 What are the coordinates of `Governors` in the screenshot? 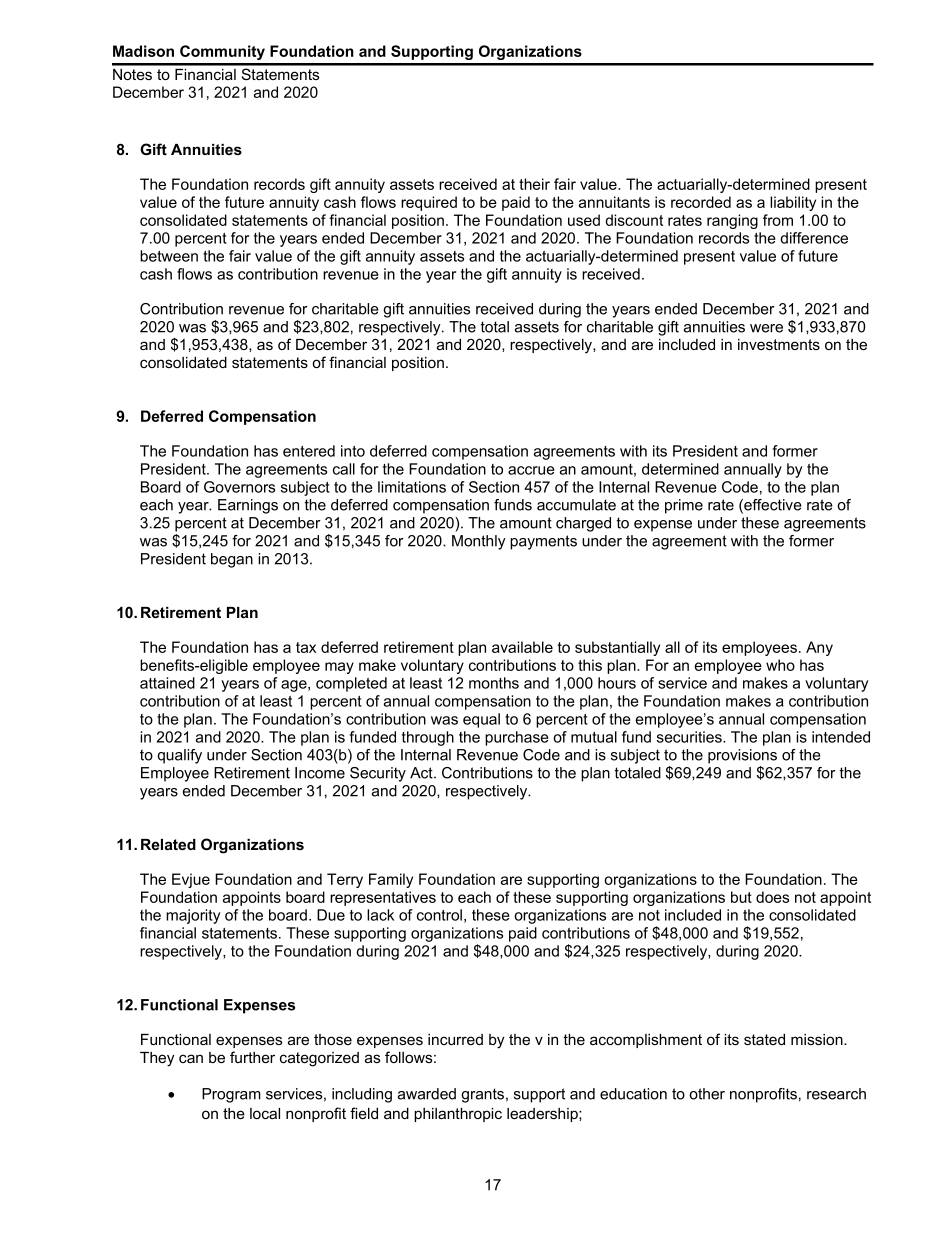 It's located at (239, 487).
